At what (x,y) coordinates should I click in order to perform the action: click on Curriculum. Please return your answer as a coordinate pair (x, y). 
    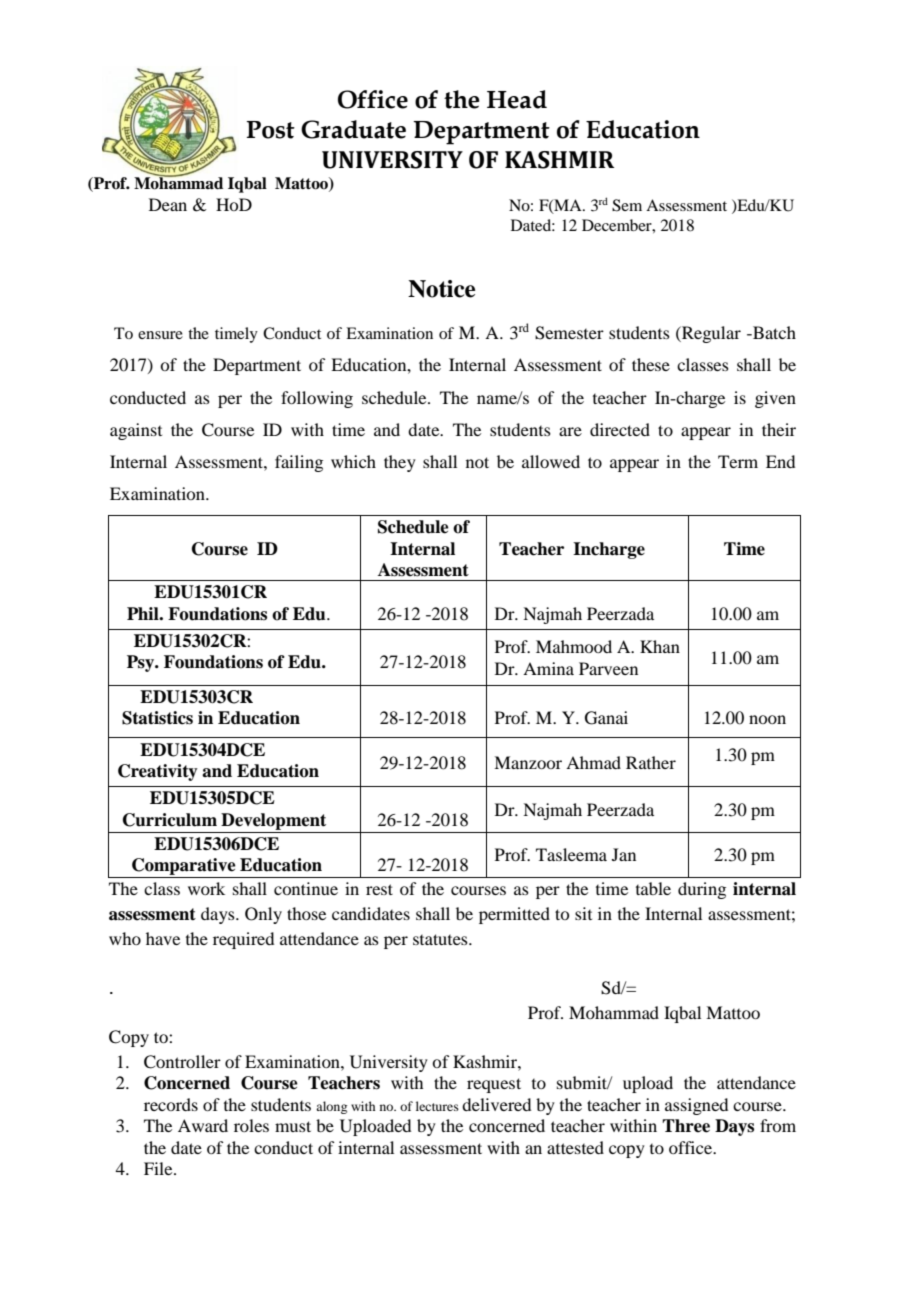
    Looking at the image, I should click on (170, 820).
